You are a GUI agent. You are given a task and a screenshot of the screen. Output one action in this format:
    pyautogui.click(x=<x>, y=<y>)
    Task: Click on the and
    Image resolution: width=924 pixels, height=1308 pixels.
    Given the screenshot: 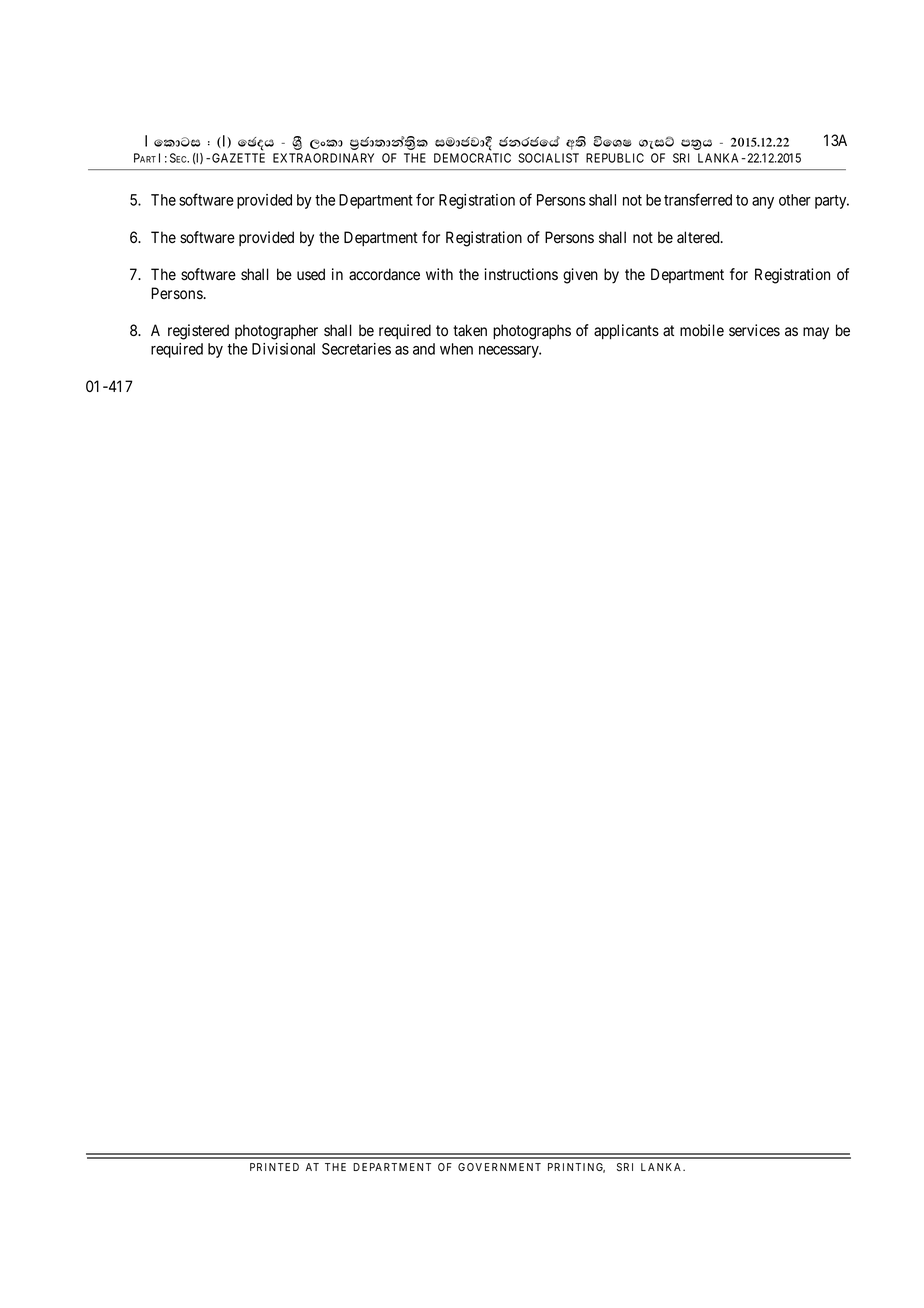 What is the action you would take?
    pyautogui.click(x=424, y=349)
